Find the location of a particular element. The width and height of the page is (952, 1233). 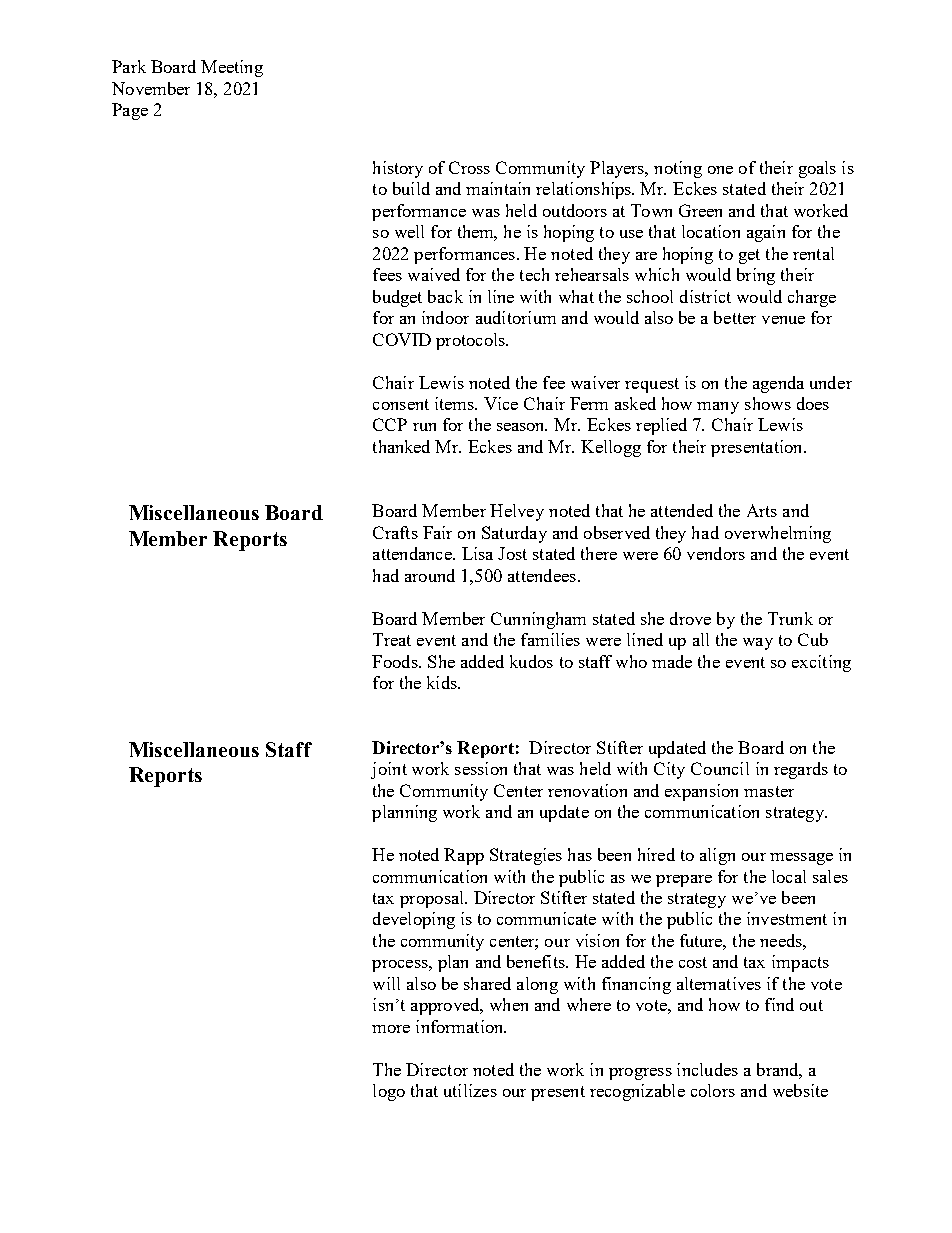

Crafts is located at coordinates (395, 532).
